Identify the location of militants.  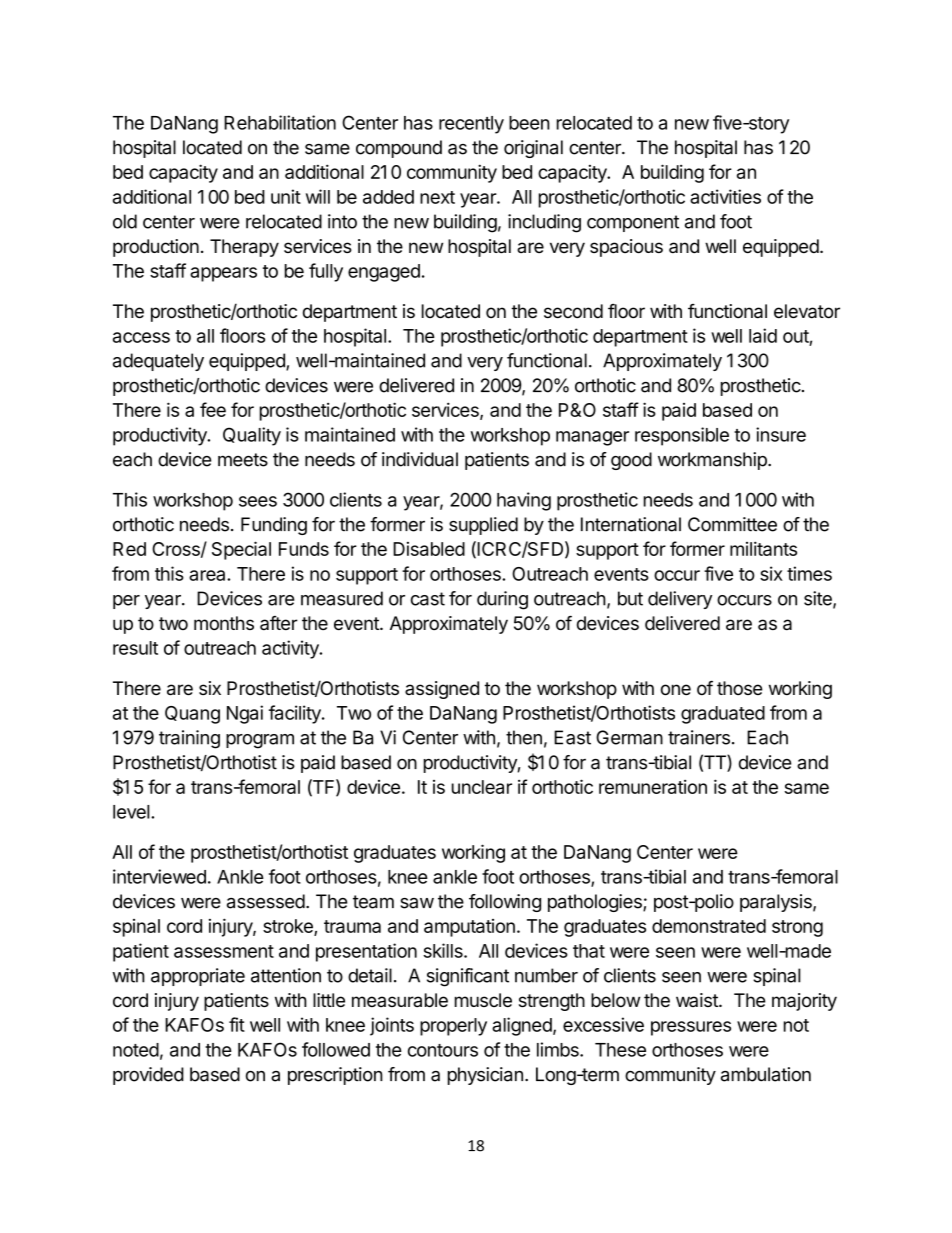
(763, 548).
